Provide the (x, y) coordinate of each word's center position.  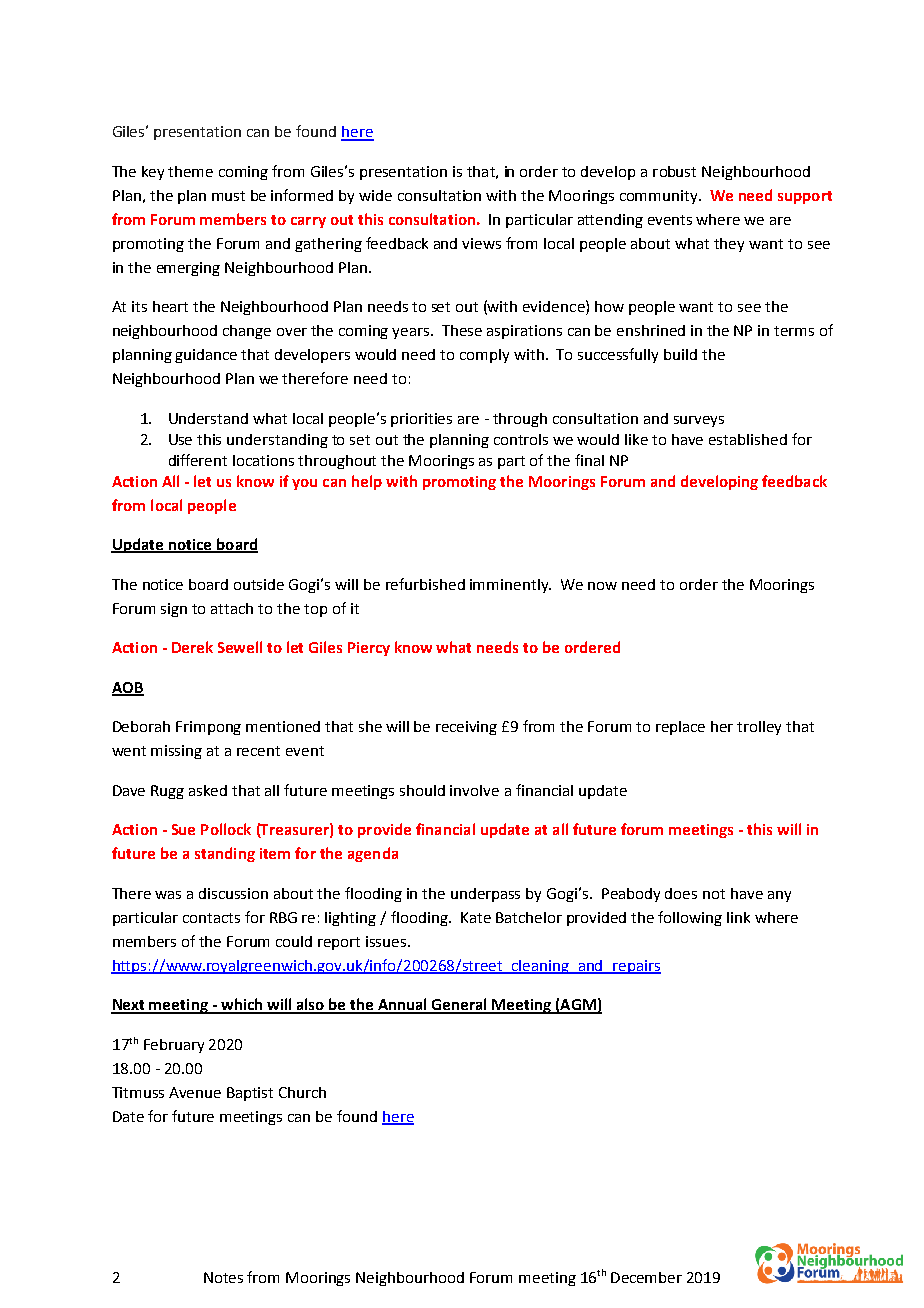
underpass (485, 895)
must (228, 196)
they (729, 245)
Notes (223, 1277)
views (481, 243)
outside (259, 584)
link (738, 917)
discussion (233, 893)
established (748, 439)
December (646, 1277)
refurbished (425, 584)
